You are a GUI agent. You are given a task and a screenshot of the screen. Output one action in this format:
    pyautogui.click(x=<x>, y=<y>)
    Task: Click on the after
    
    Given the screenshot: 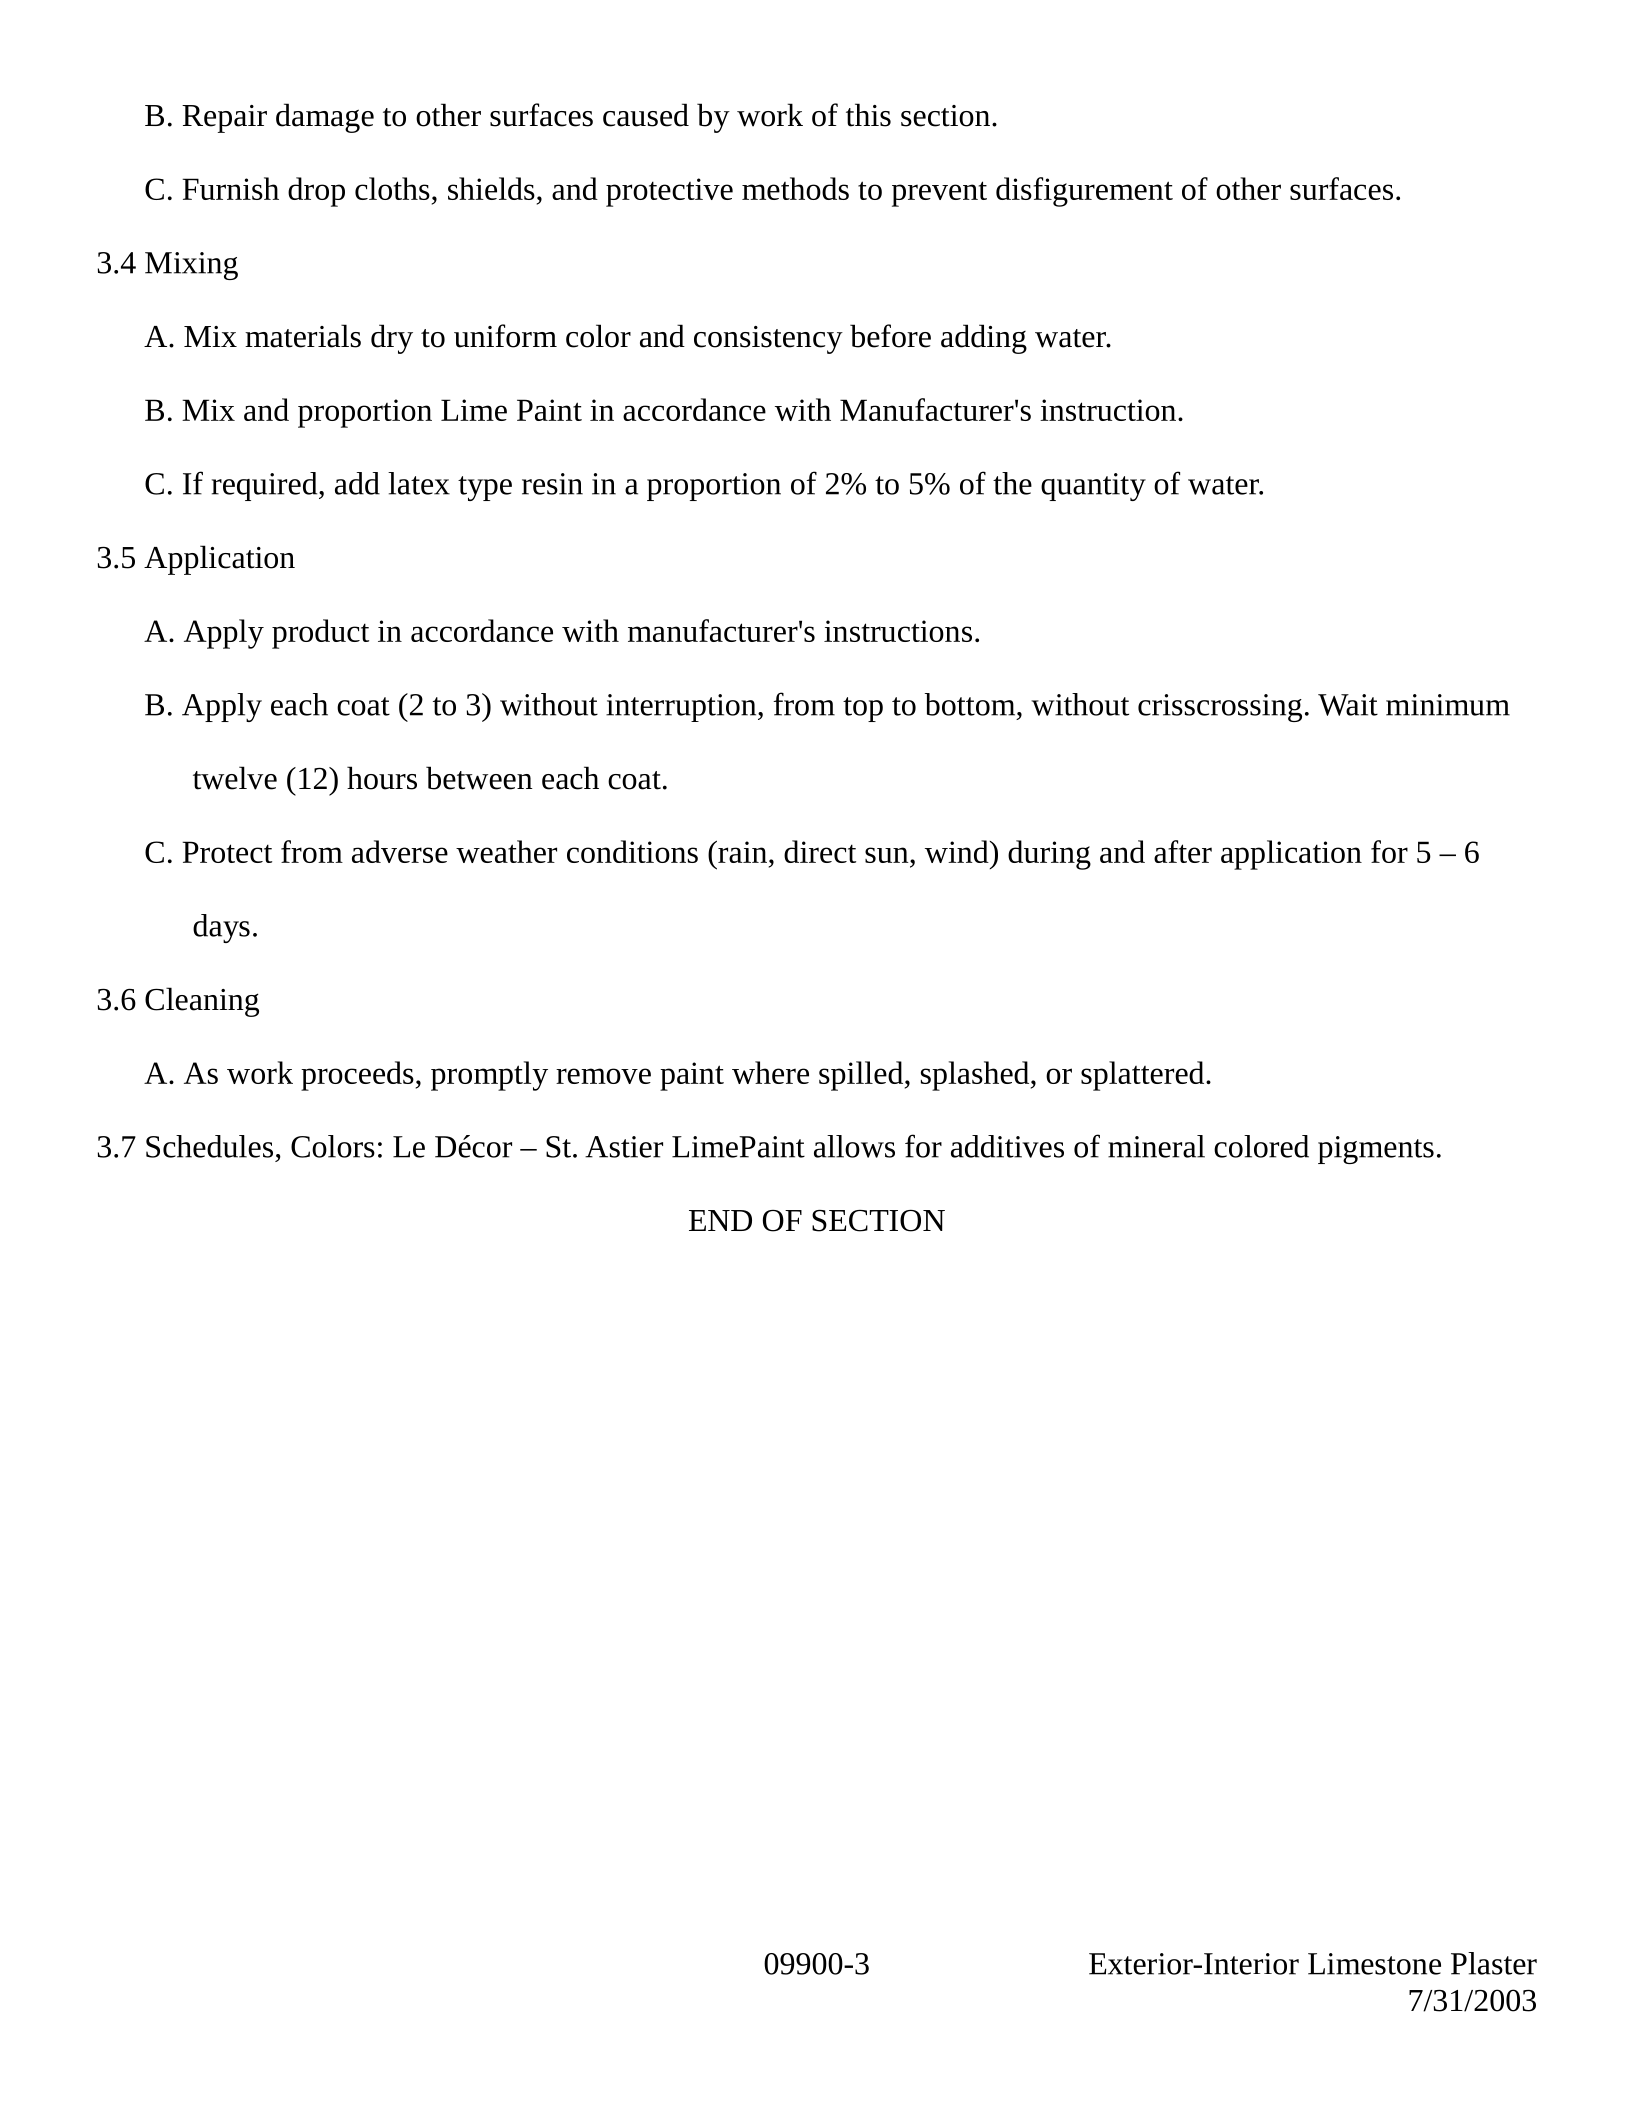 What is the action you would take?
    pyautogui.click(x=1183, y=851)
